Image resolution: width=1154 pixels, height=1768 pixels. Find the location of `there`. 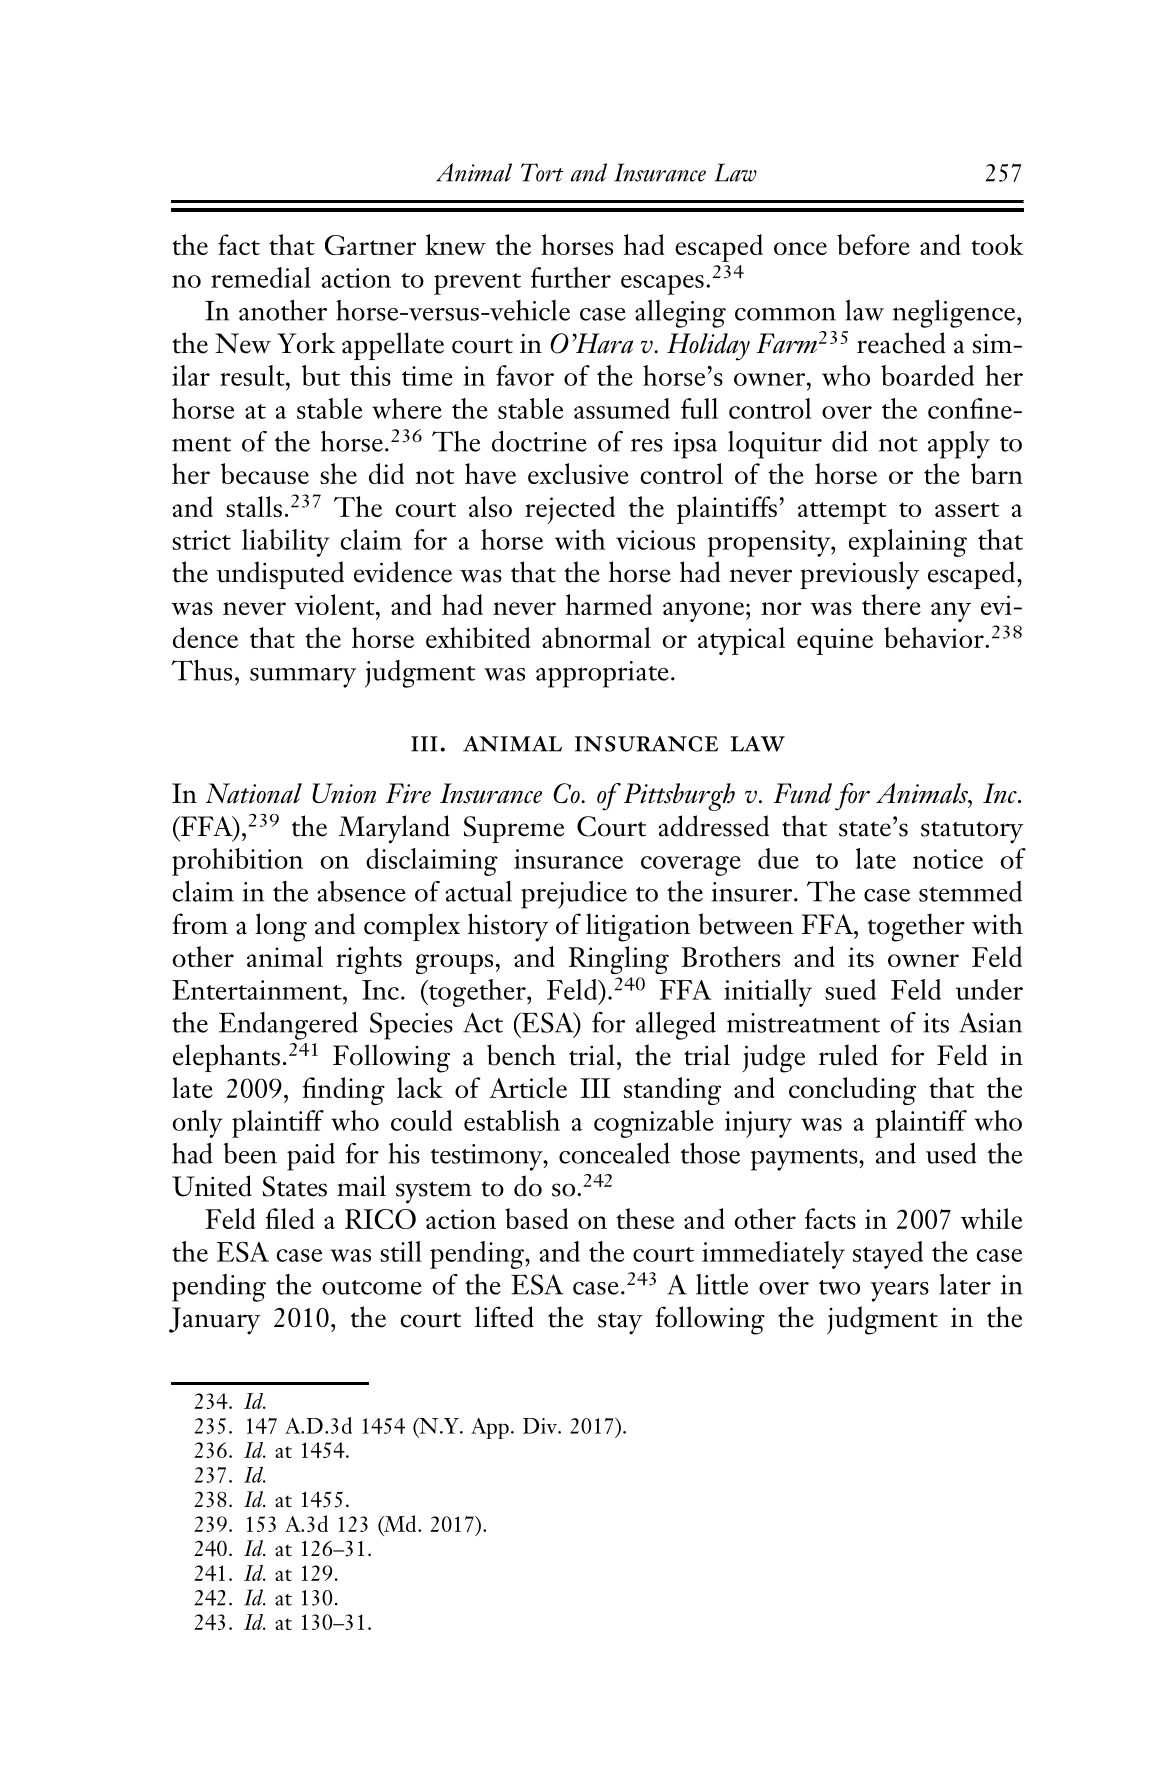

there is located at coordinates (891, 604).
